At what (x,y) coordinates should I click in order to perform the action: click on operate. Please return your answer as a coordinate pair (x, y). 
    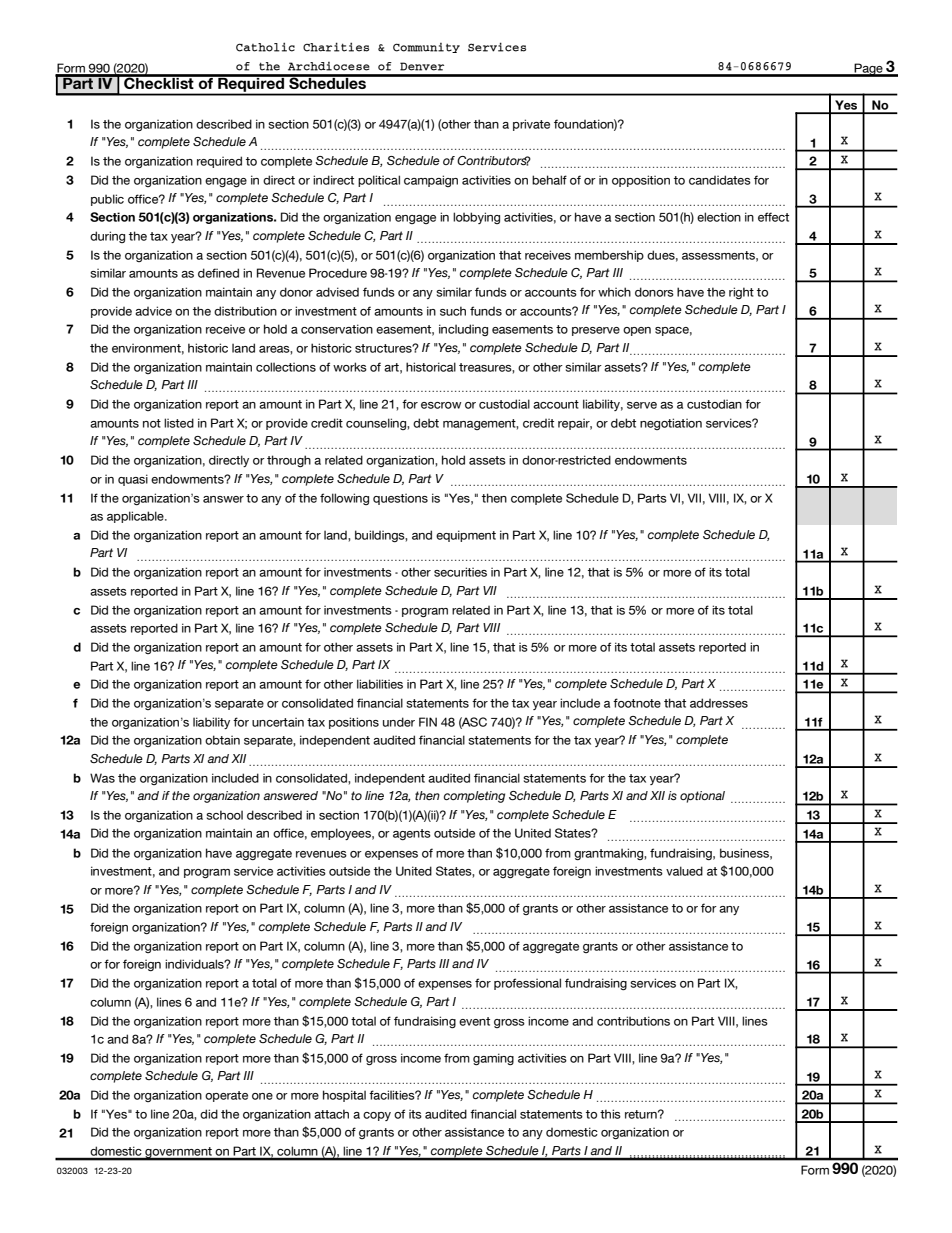
    Looking at the image, I should click on (226, 1096).
